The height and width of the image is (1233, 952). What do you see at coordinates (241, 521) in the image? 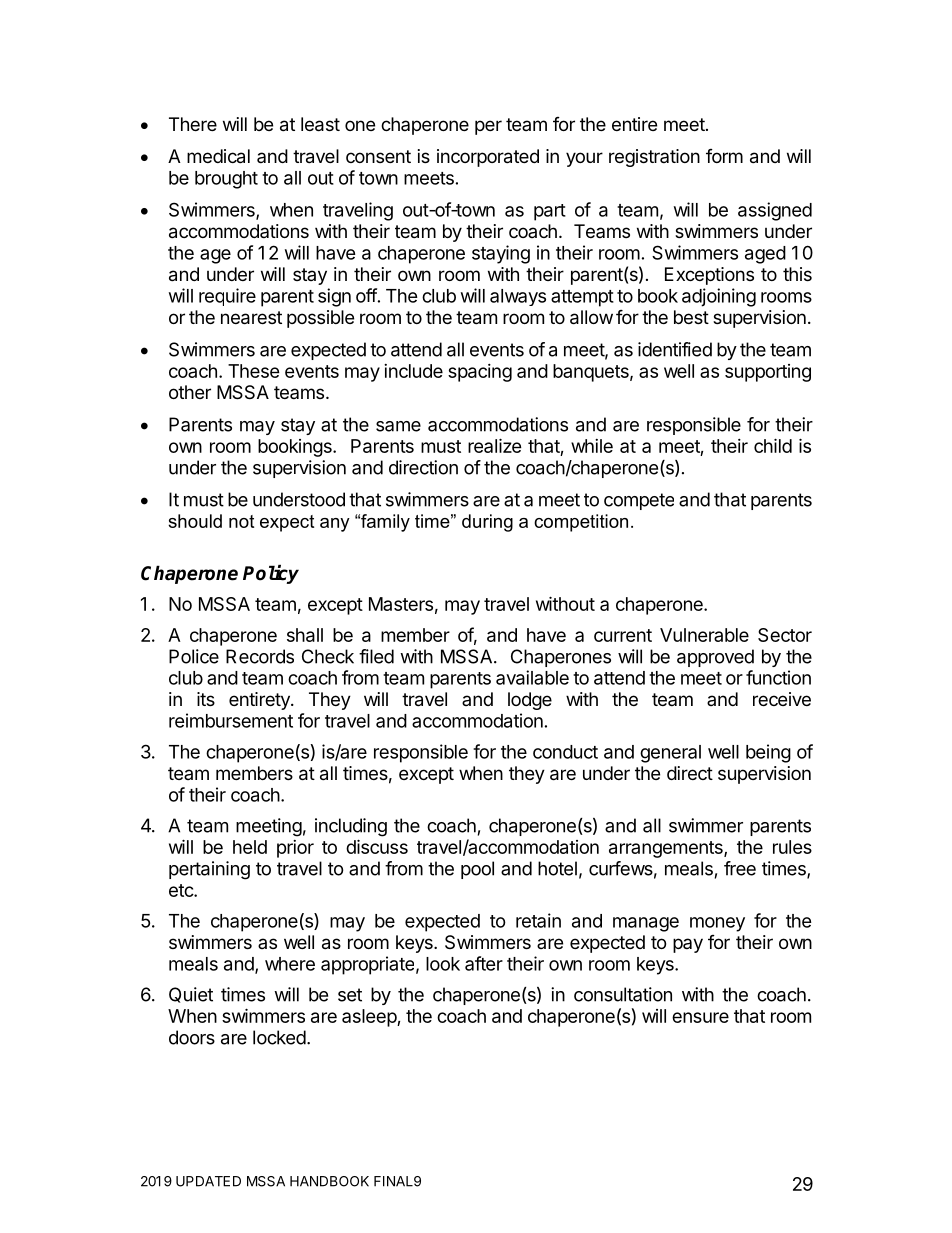
I see `not` at bounding box center [241, 521].
